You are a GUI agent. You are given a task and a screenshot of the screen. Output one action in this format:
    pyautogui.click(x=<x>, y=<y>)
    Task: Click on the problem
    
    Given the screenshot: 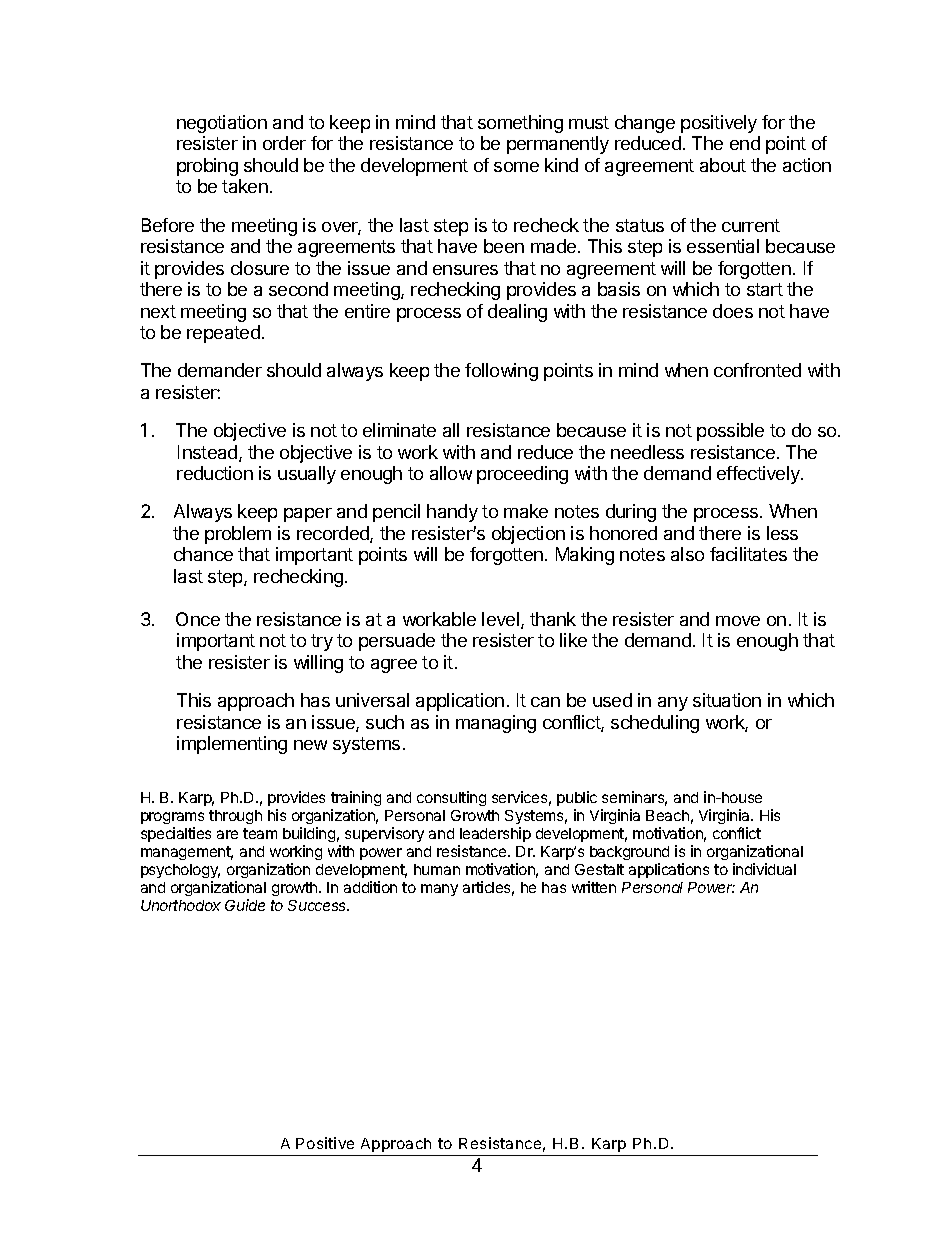 What is the action you would take?
    pyautogui.click(x=238, y=535)
